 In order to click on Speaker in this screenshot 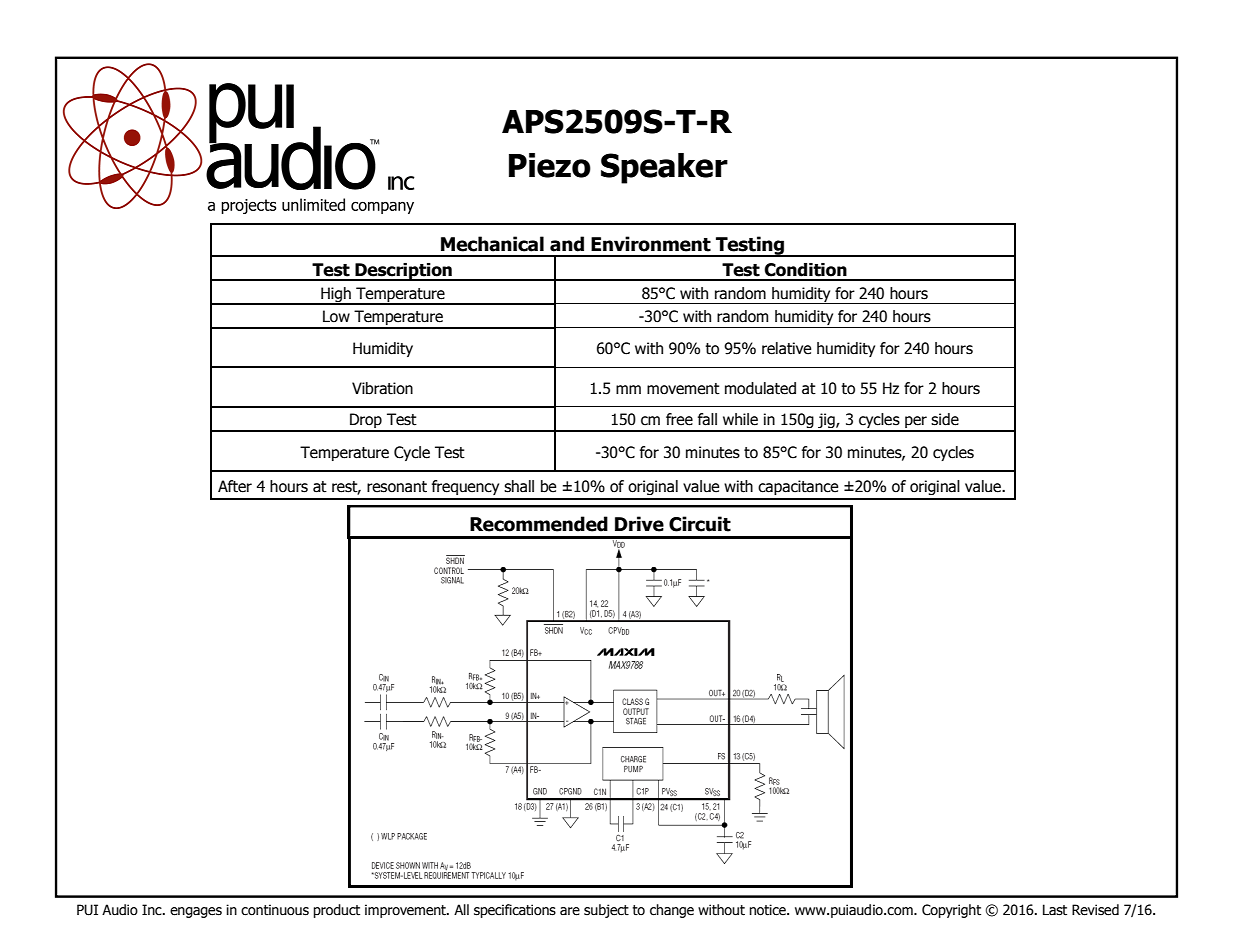, I will do `click(664, 168)`.
